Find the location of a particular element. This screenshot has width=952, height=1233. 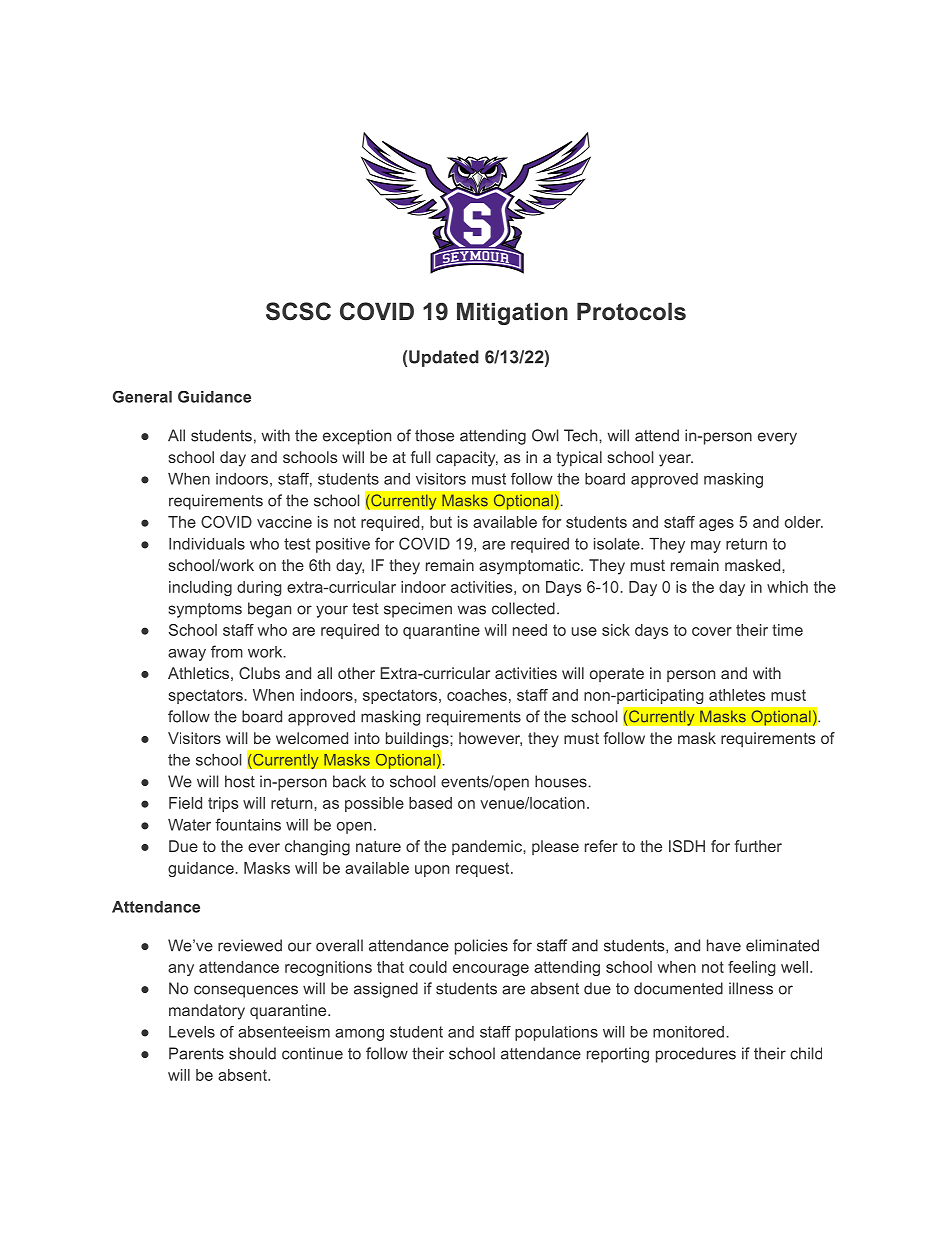

trips is located at coordinates (223, 804).
